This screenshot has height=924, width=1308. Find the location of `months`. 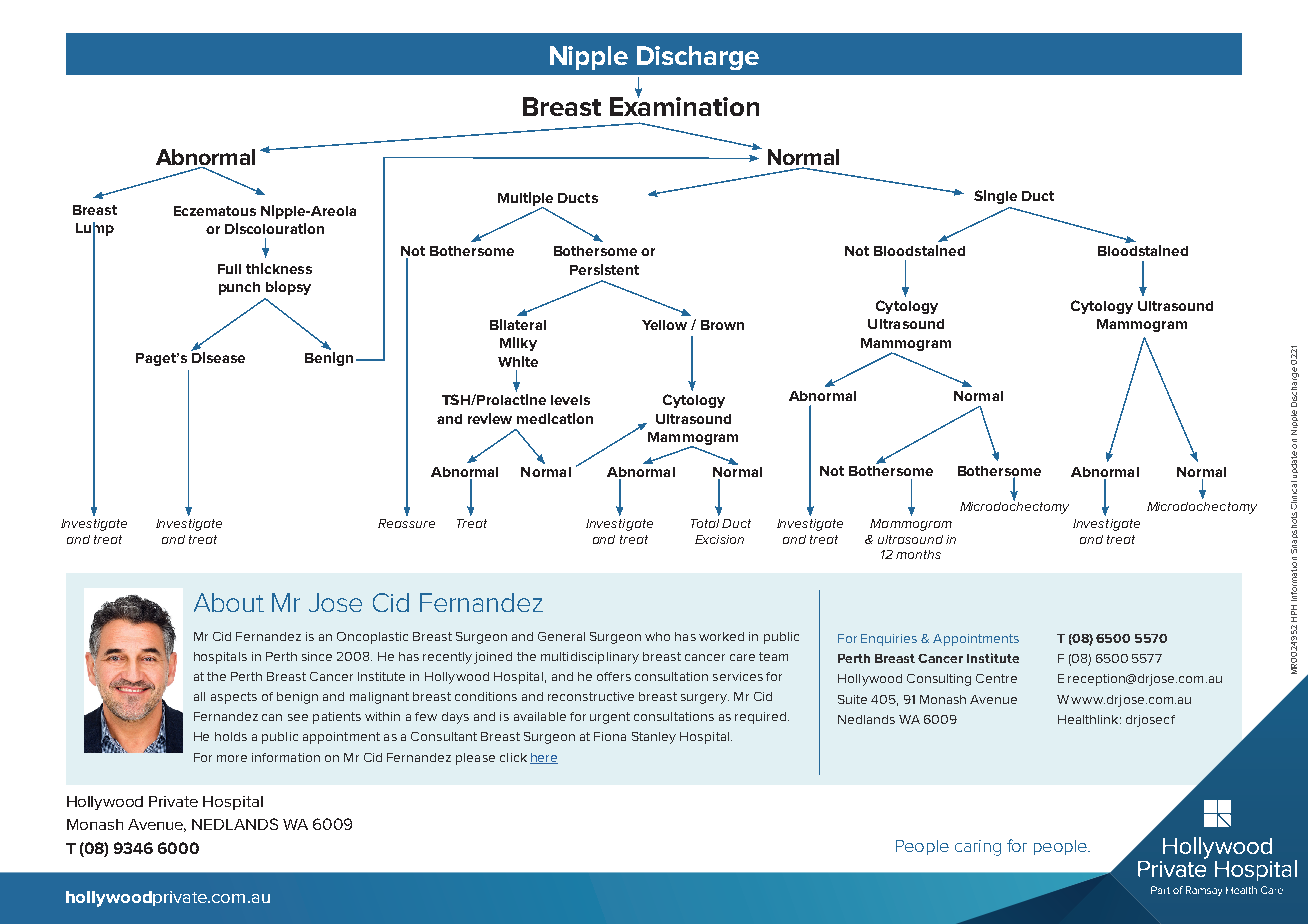

months is located at coordinates (918, 554).
